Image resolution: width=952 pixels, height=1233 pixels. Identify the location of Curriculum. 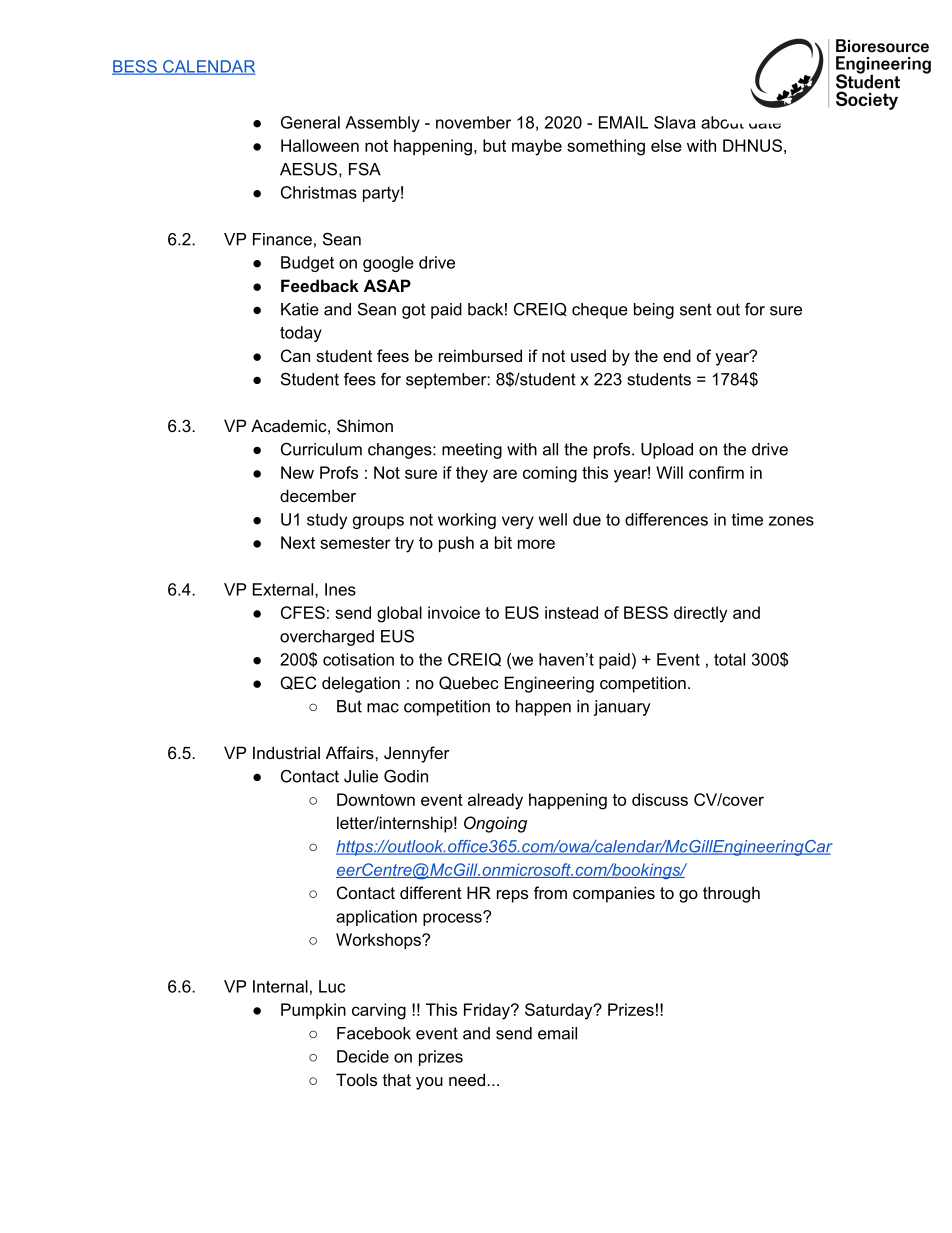
(321, 449).
